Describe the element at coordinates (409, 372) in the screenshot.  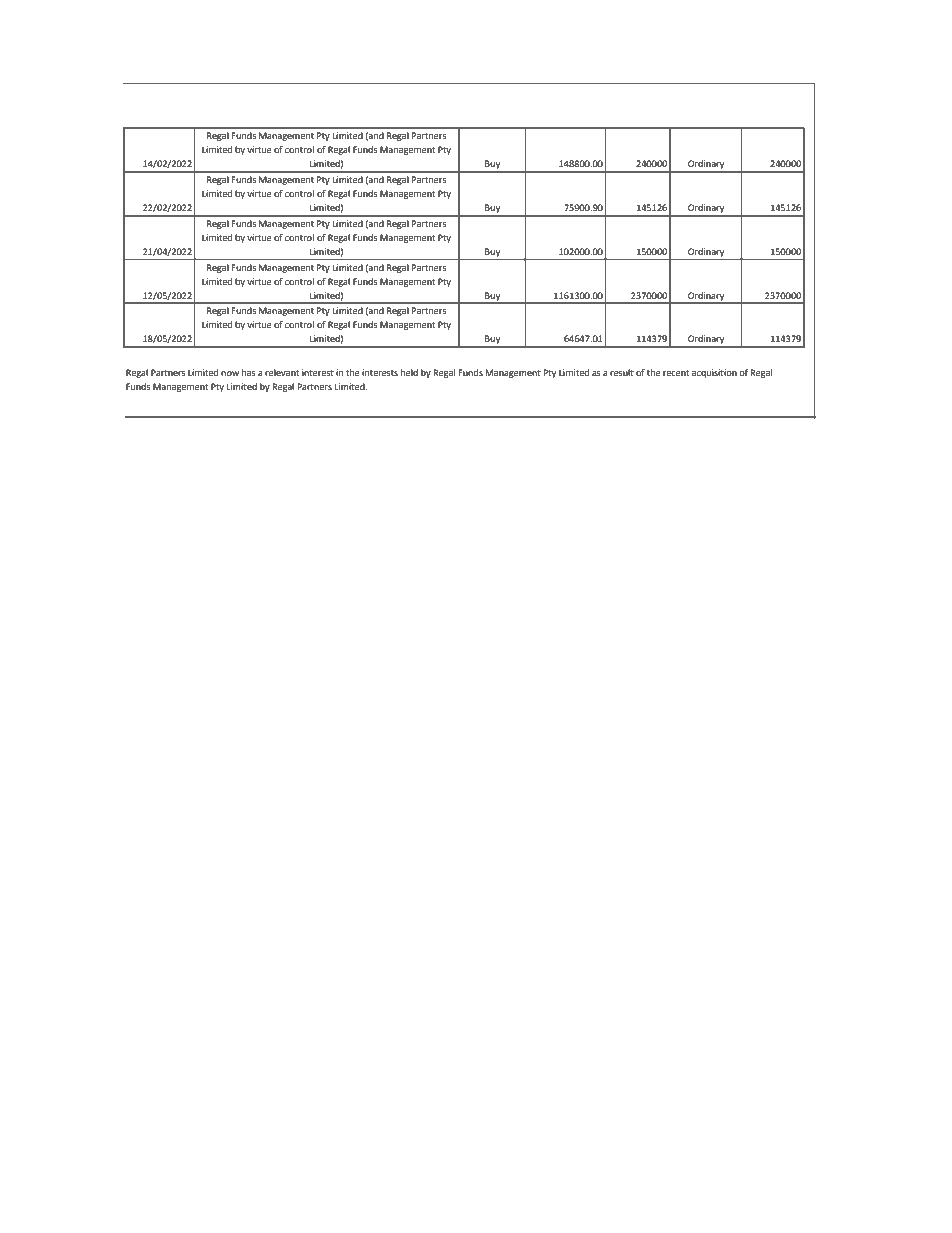
I see `held` at that location.
